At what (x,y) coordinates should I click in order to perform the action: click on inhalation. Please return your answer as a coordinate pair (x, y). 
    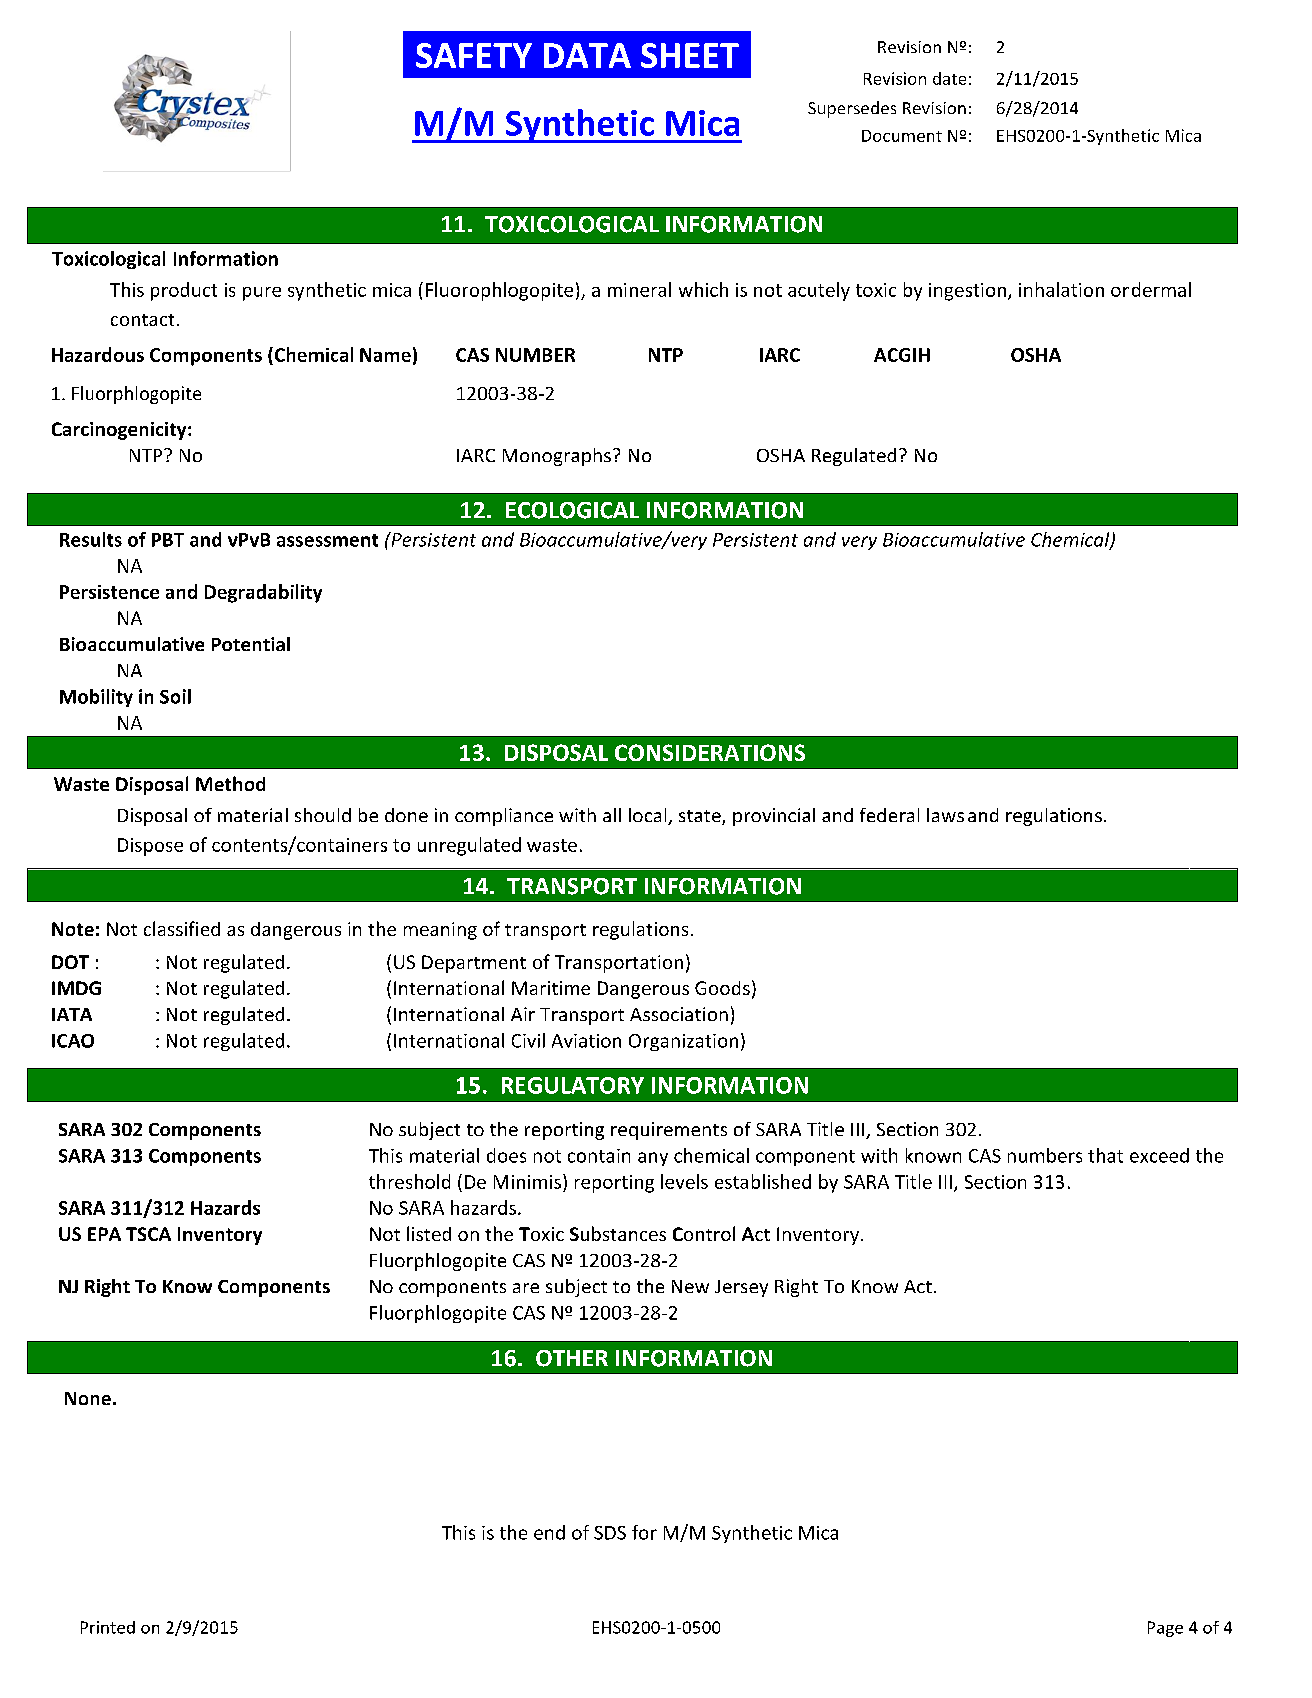
    Looking at the image, I should click on (1061, 289).
